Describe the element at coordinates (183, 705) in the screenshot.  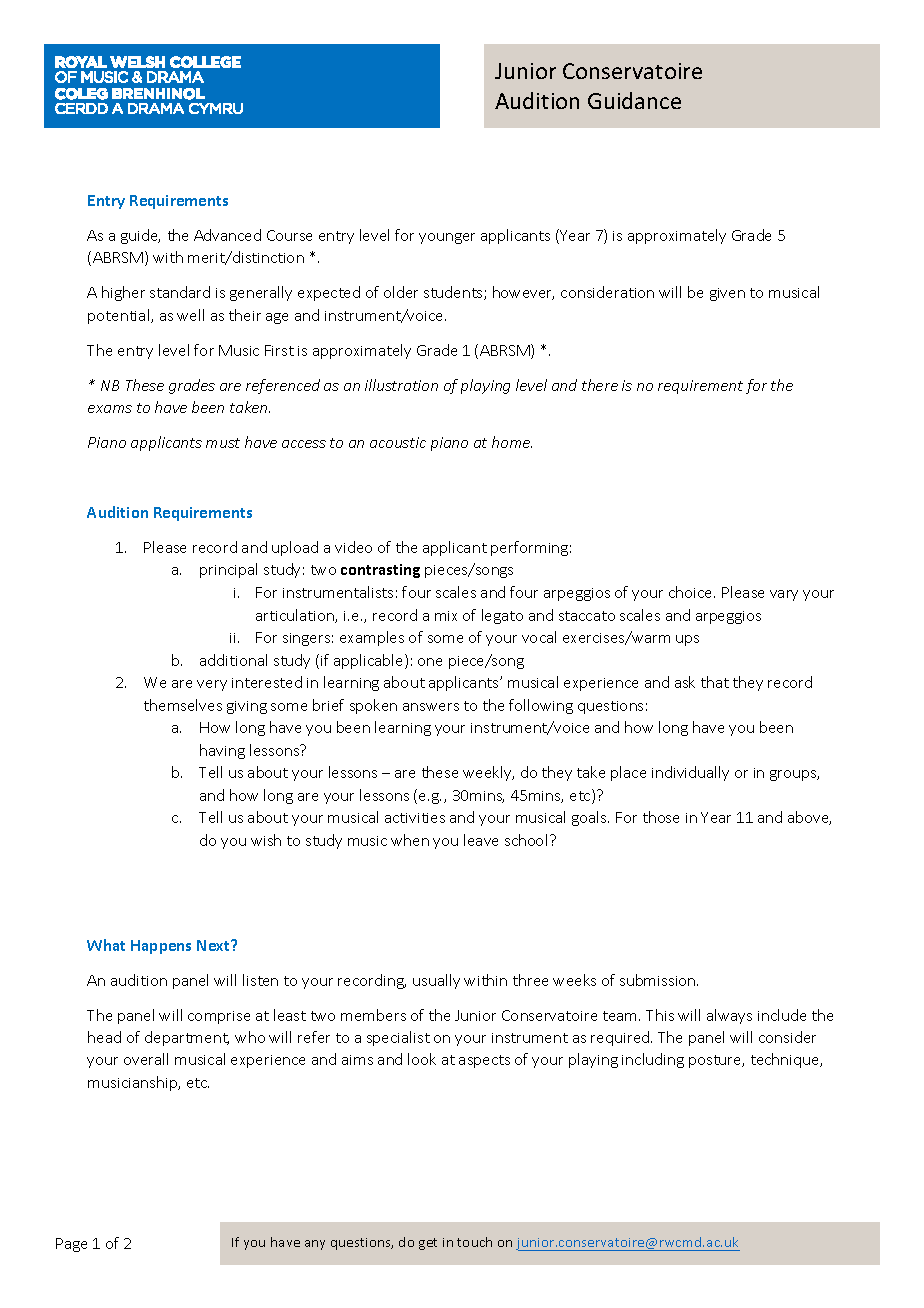
I see `themselves` at that location.
